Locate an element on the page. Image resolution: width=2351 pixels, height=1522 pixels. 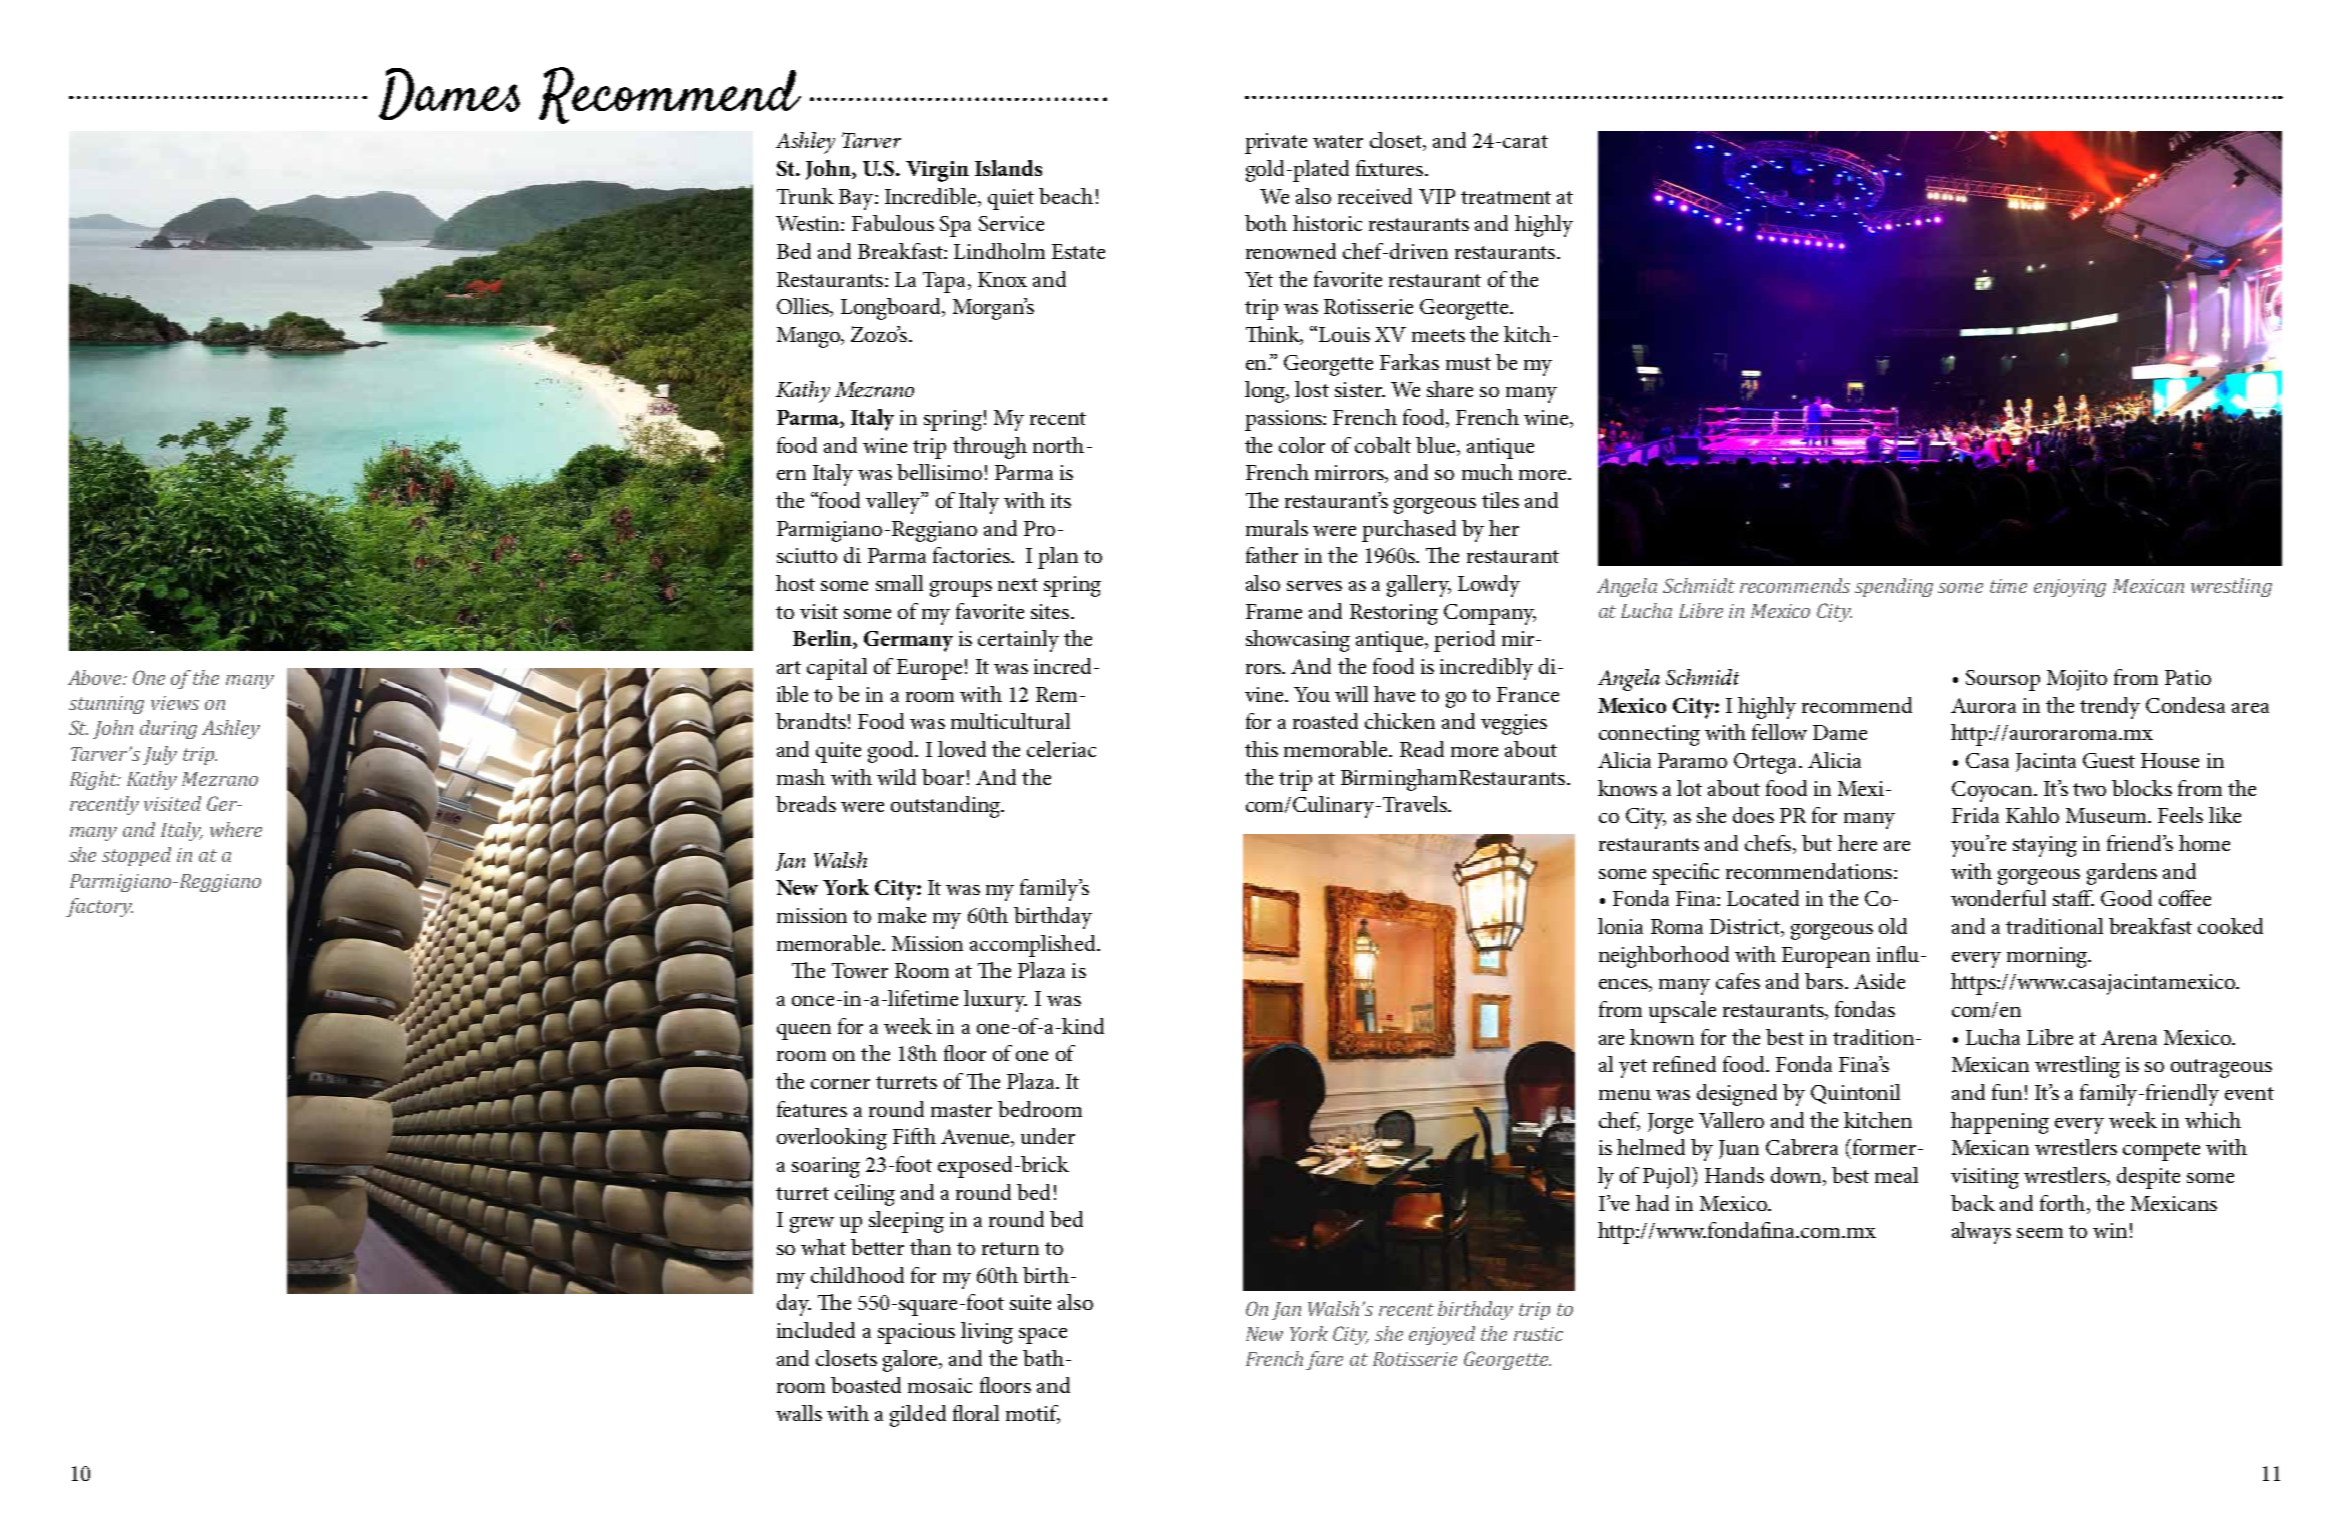
walls is located at coordinates (799, 1413).
